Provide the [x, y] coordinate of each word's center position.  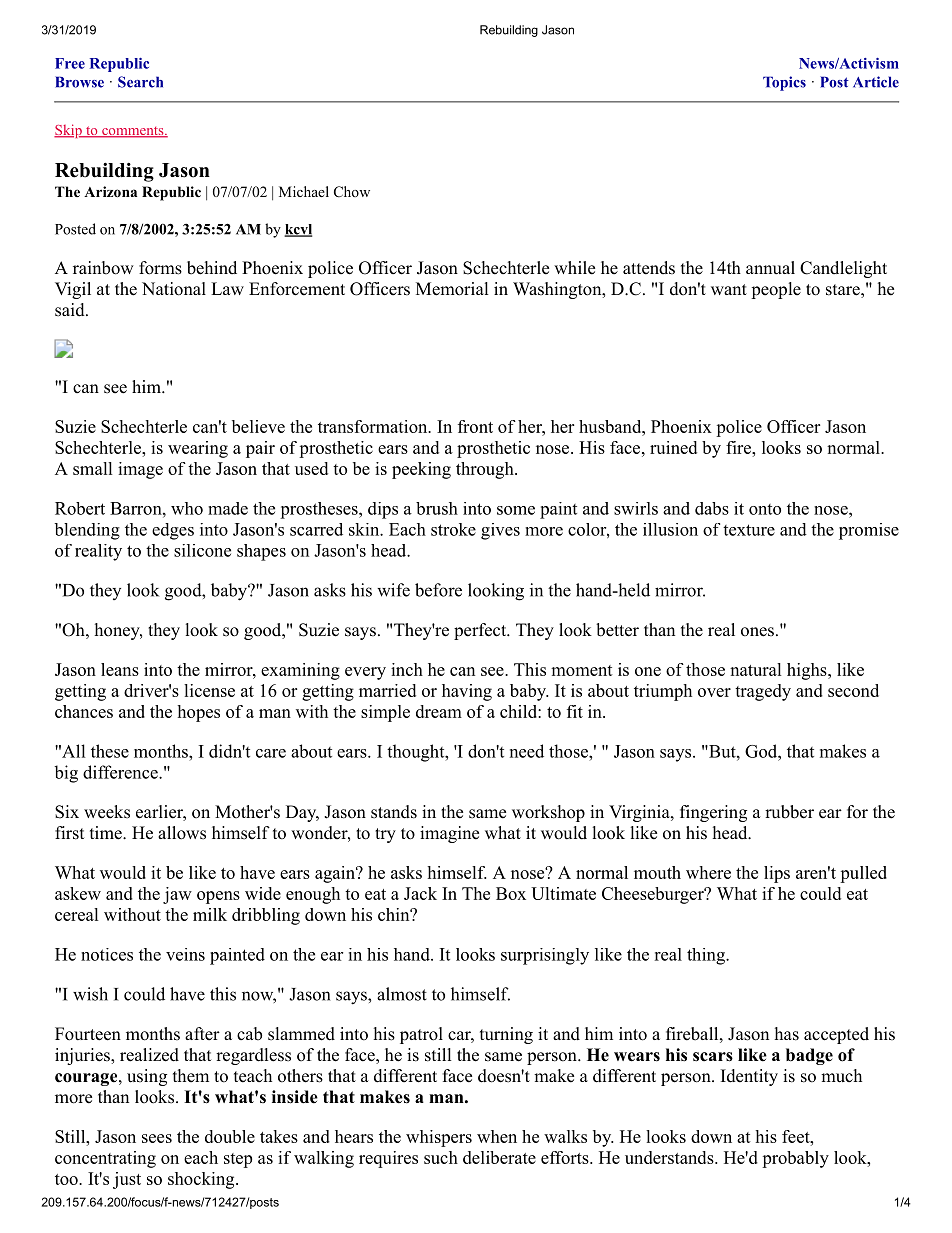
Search [140, 82]
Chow [352, 192]
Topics [784, 83]
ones [757, 632]
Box [511, 893]
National [174, 289]
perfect [481, 631]
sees [157, 1138]
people [776, 290]
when [497, 1136]
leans [120, 669]
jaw [177, 895]
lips [777, 874]
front [475, 426]
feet [797, 1136]
